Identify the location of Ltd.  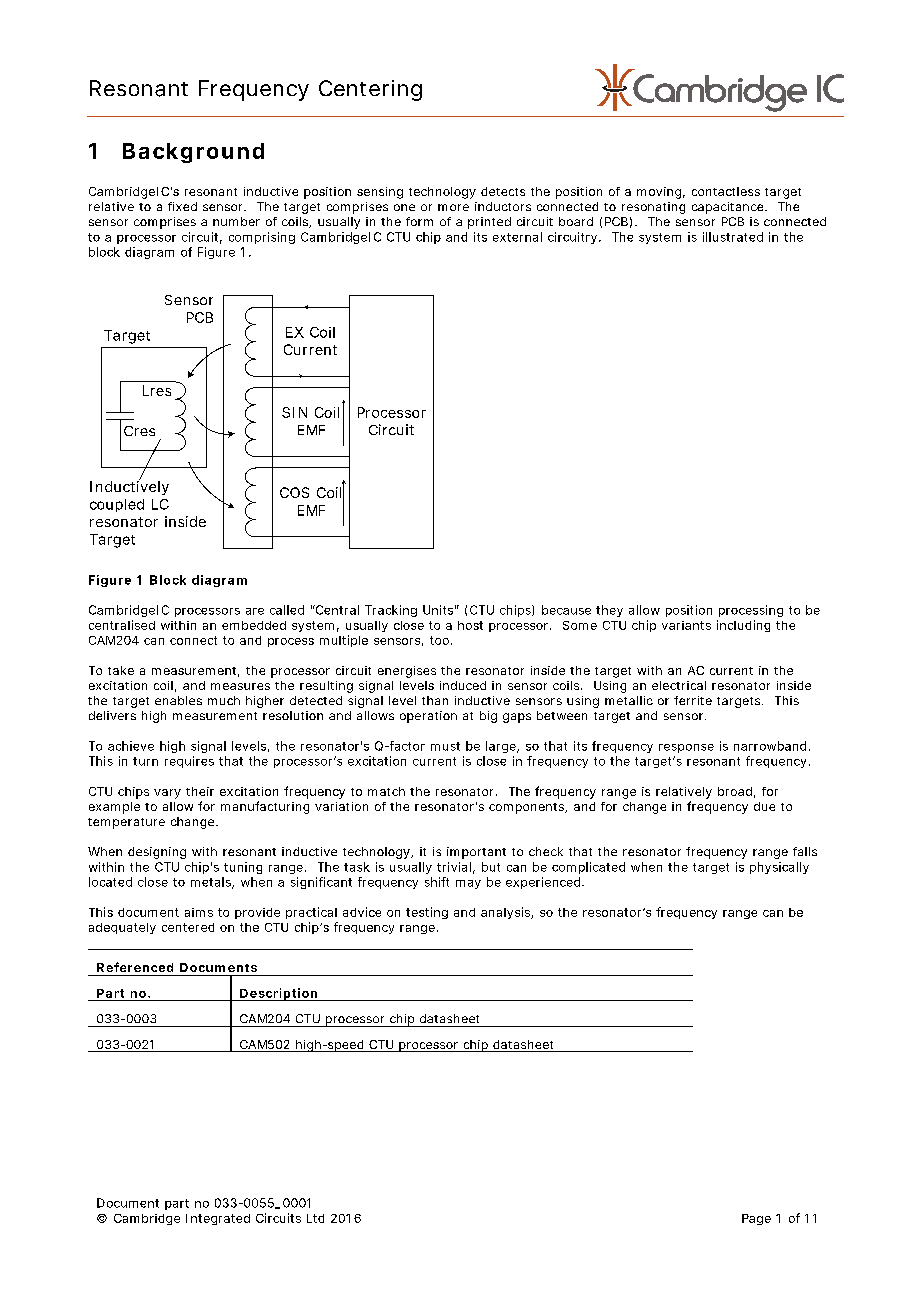
(315, 1218).
